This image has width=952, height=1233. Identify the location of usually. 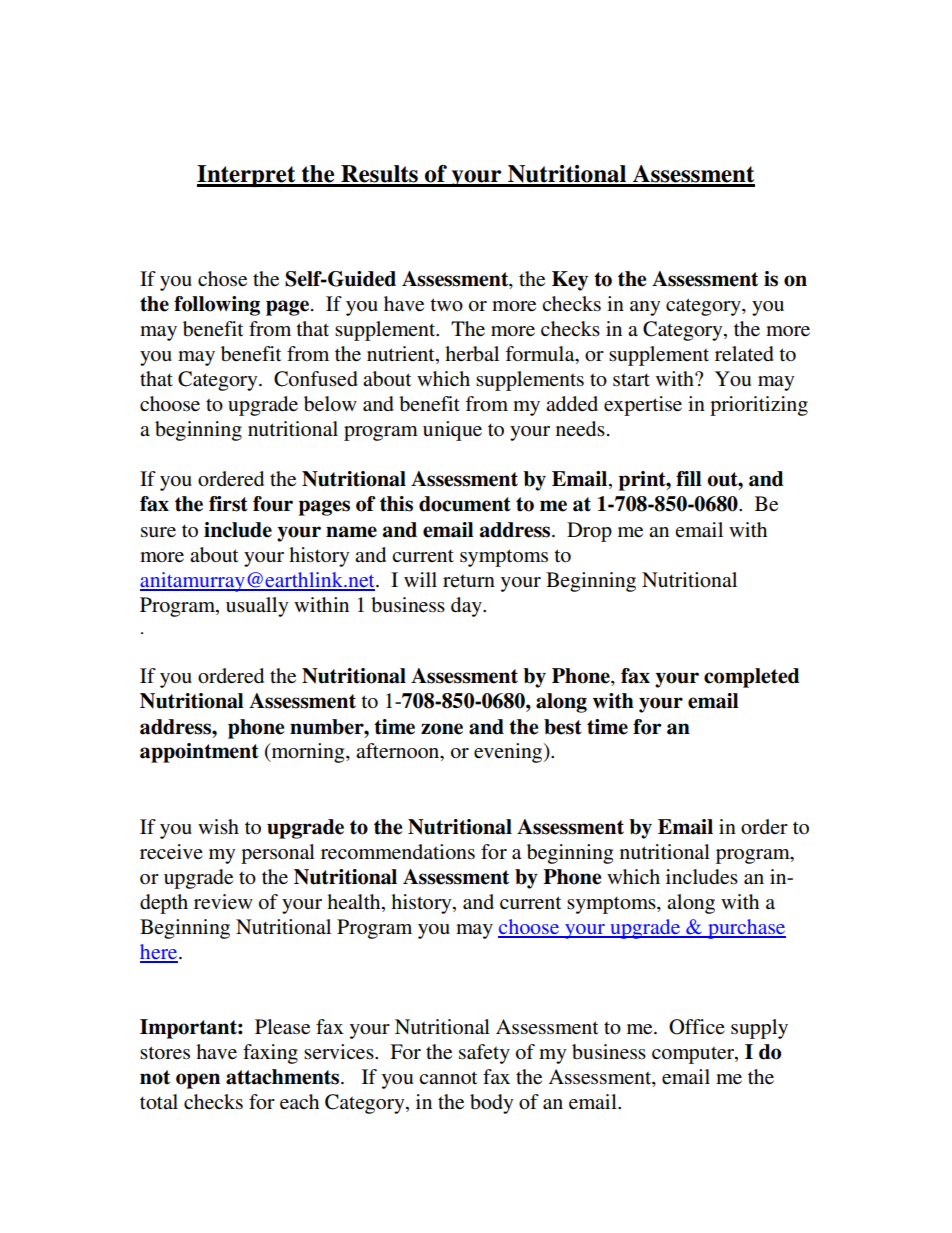
(257, 607).
